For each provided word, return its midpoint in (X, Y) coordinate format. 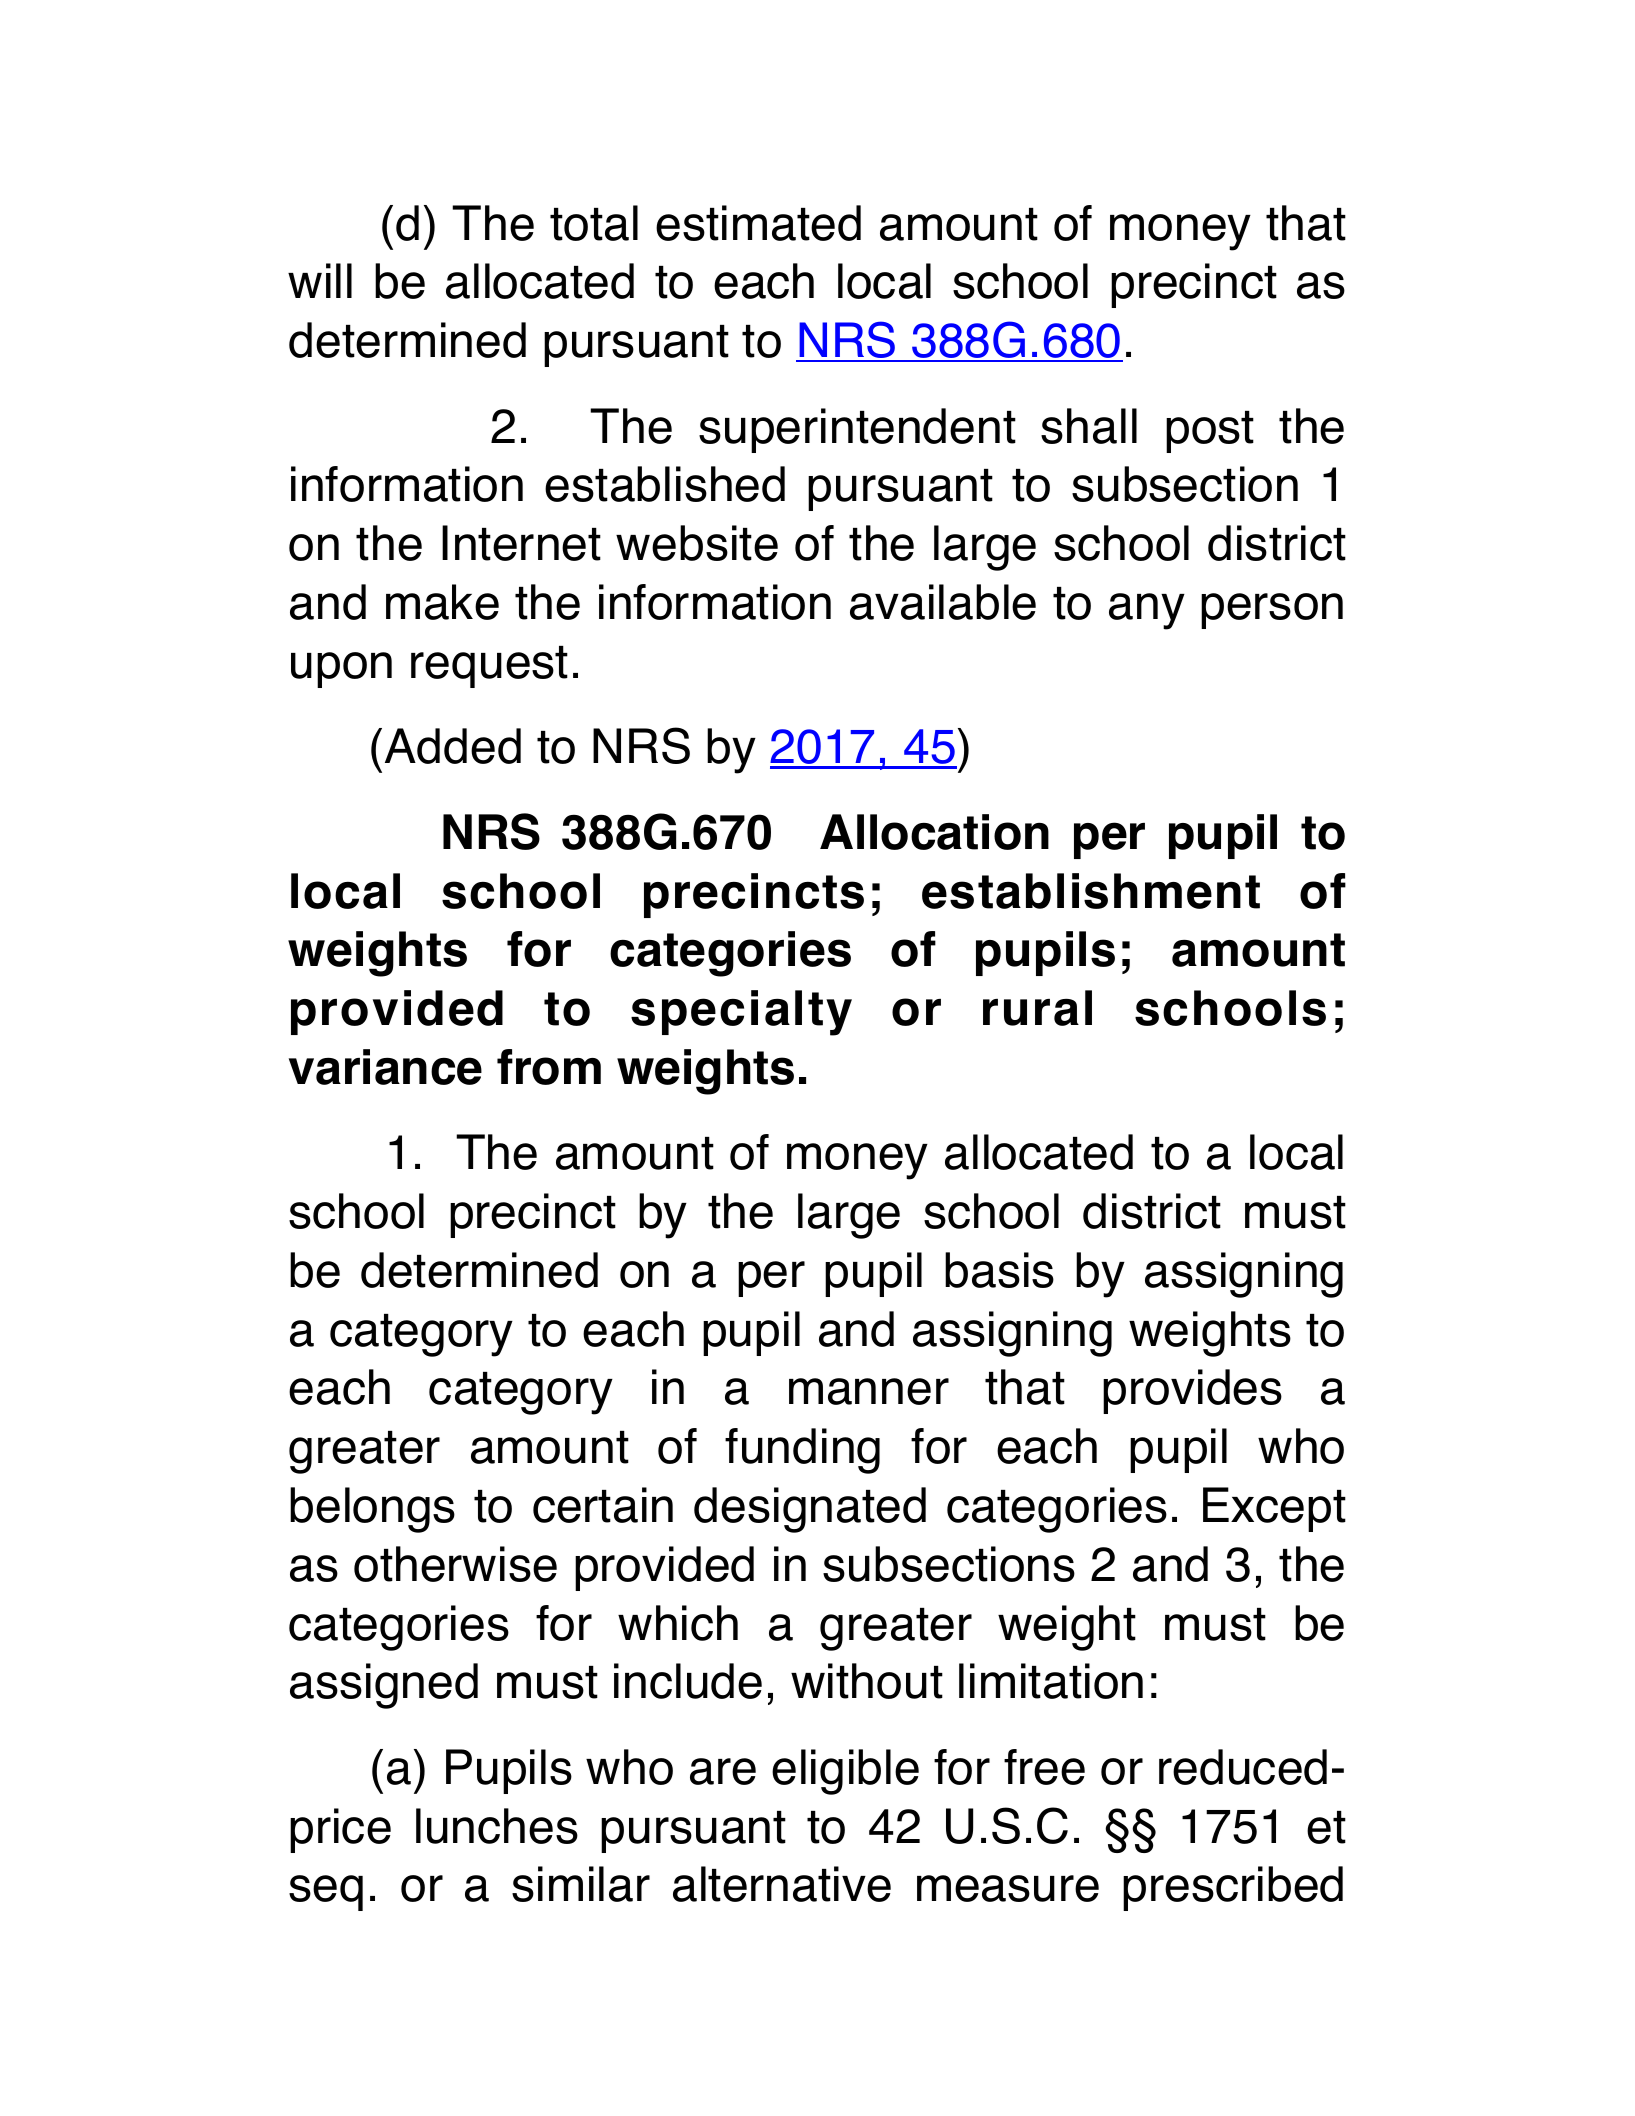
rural (1037, 1008)
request (489, 667)
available (943, 602)
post (1210, 432)
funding (802, 1451)
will (320, 280)
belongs (372, 1510)
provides (1192, 1391)
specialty (741, 1013)
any (1147, 611)
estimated (758, 223)
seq (326, 1893)
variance (385, 1067)
